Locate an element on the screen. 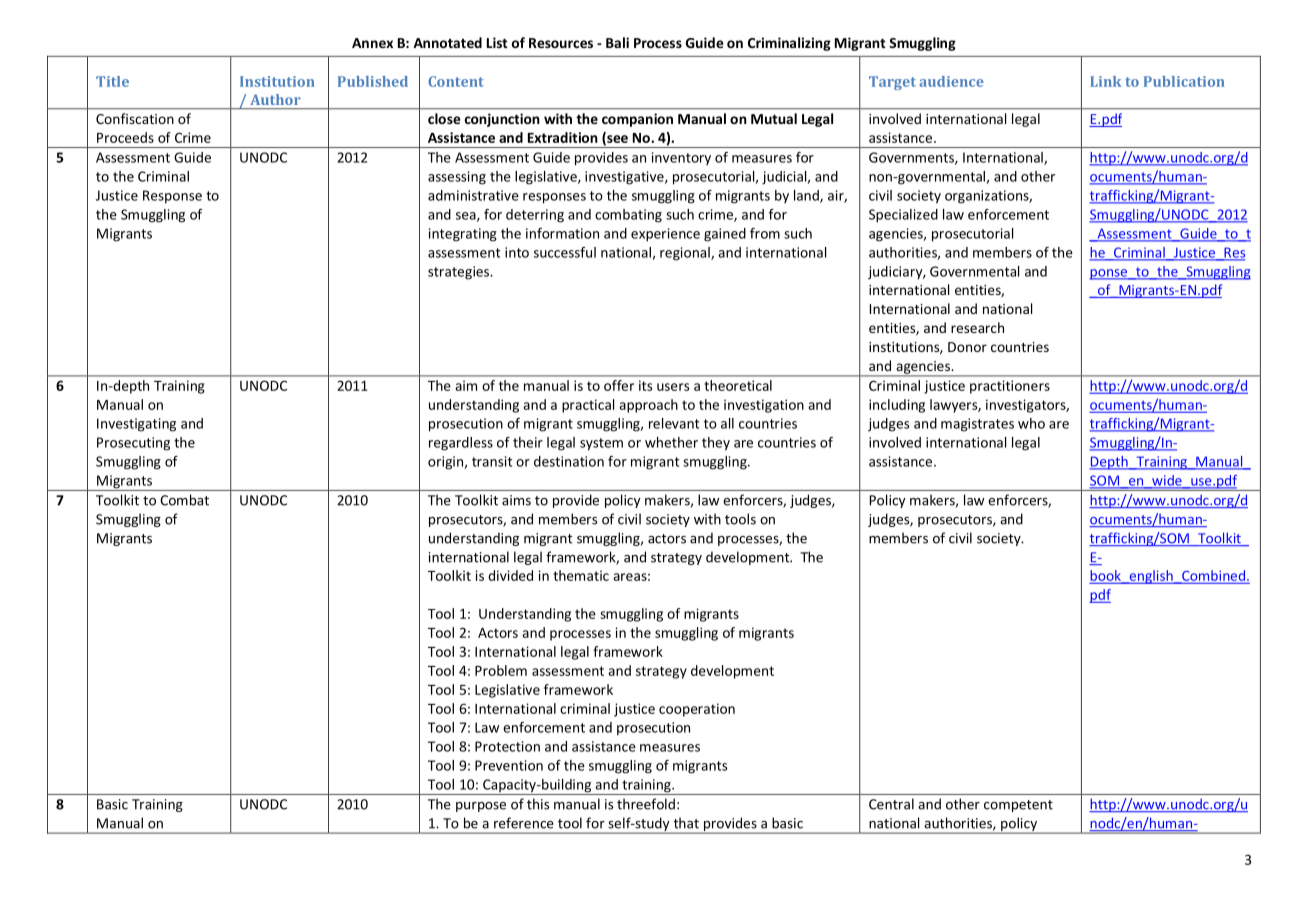 The height and width of the screenshot is (924, 1308). Title is located at coordinates (112, 81).
